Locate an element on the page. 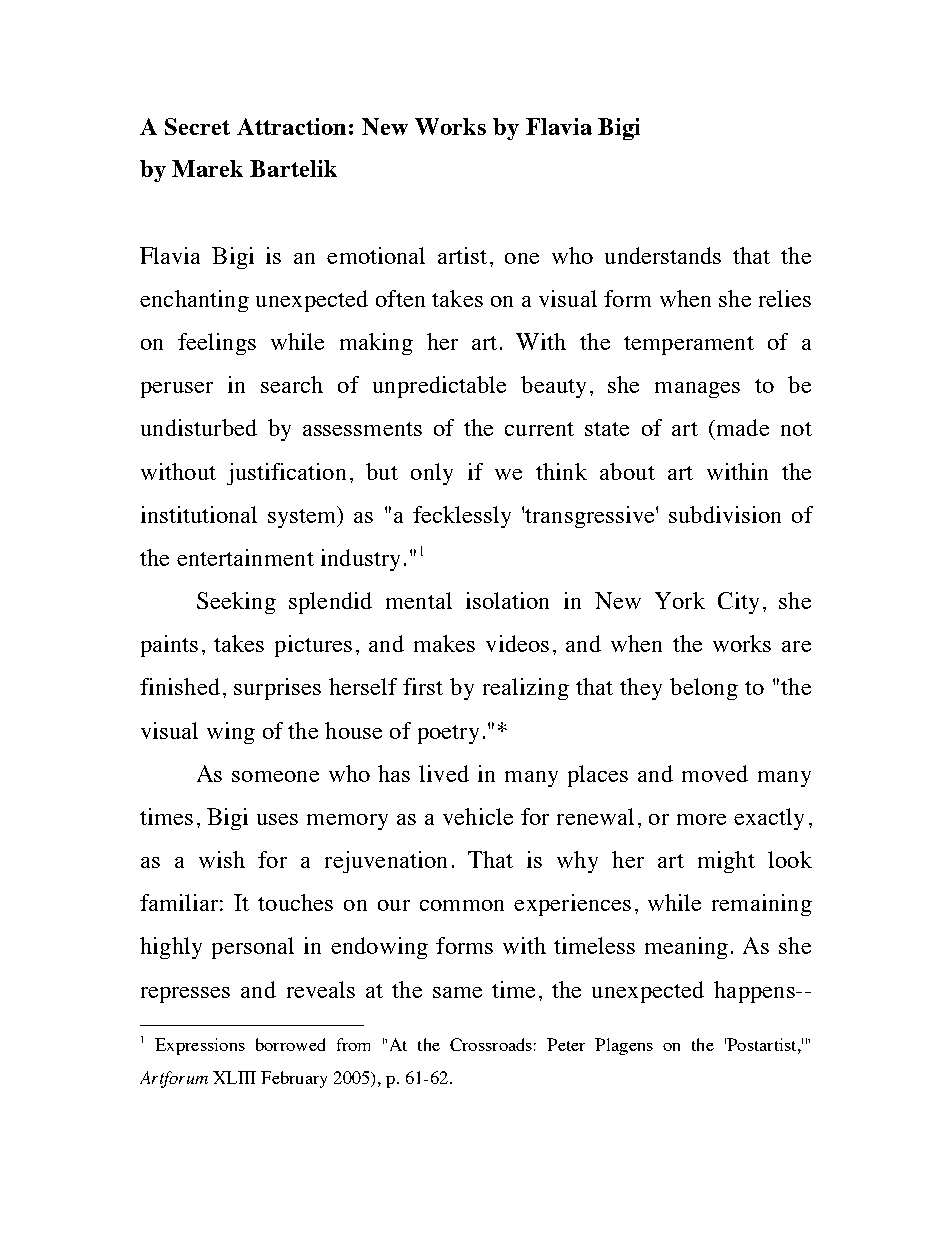  emotional is located at coordinates (376, 255).
